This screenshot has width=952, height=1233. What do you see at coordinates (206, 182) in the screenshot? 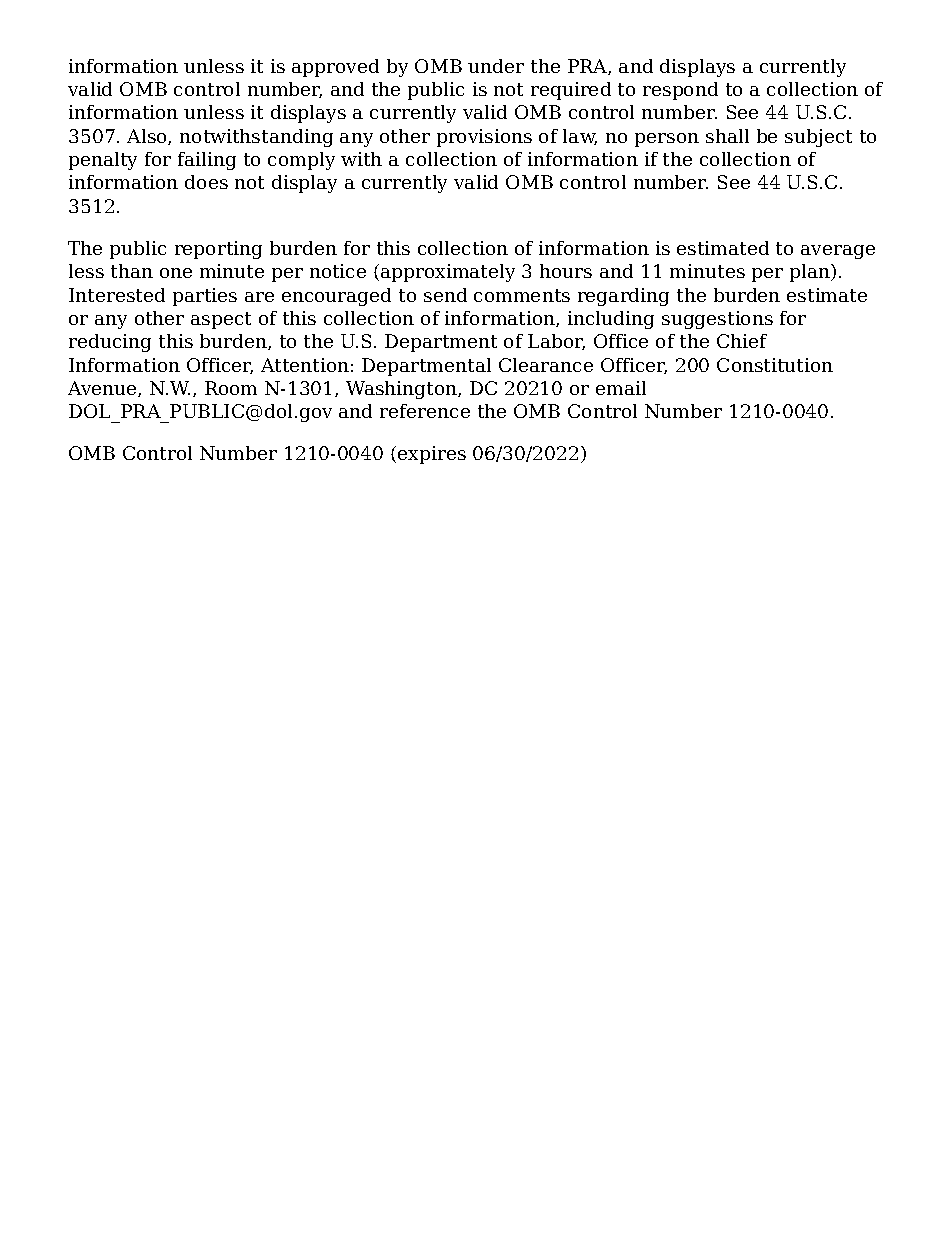
I see `does` at bounding box center [206, 182].
